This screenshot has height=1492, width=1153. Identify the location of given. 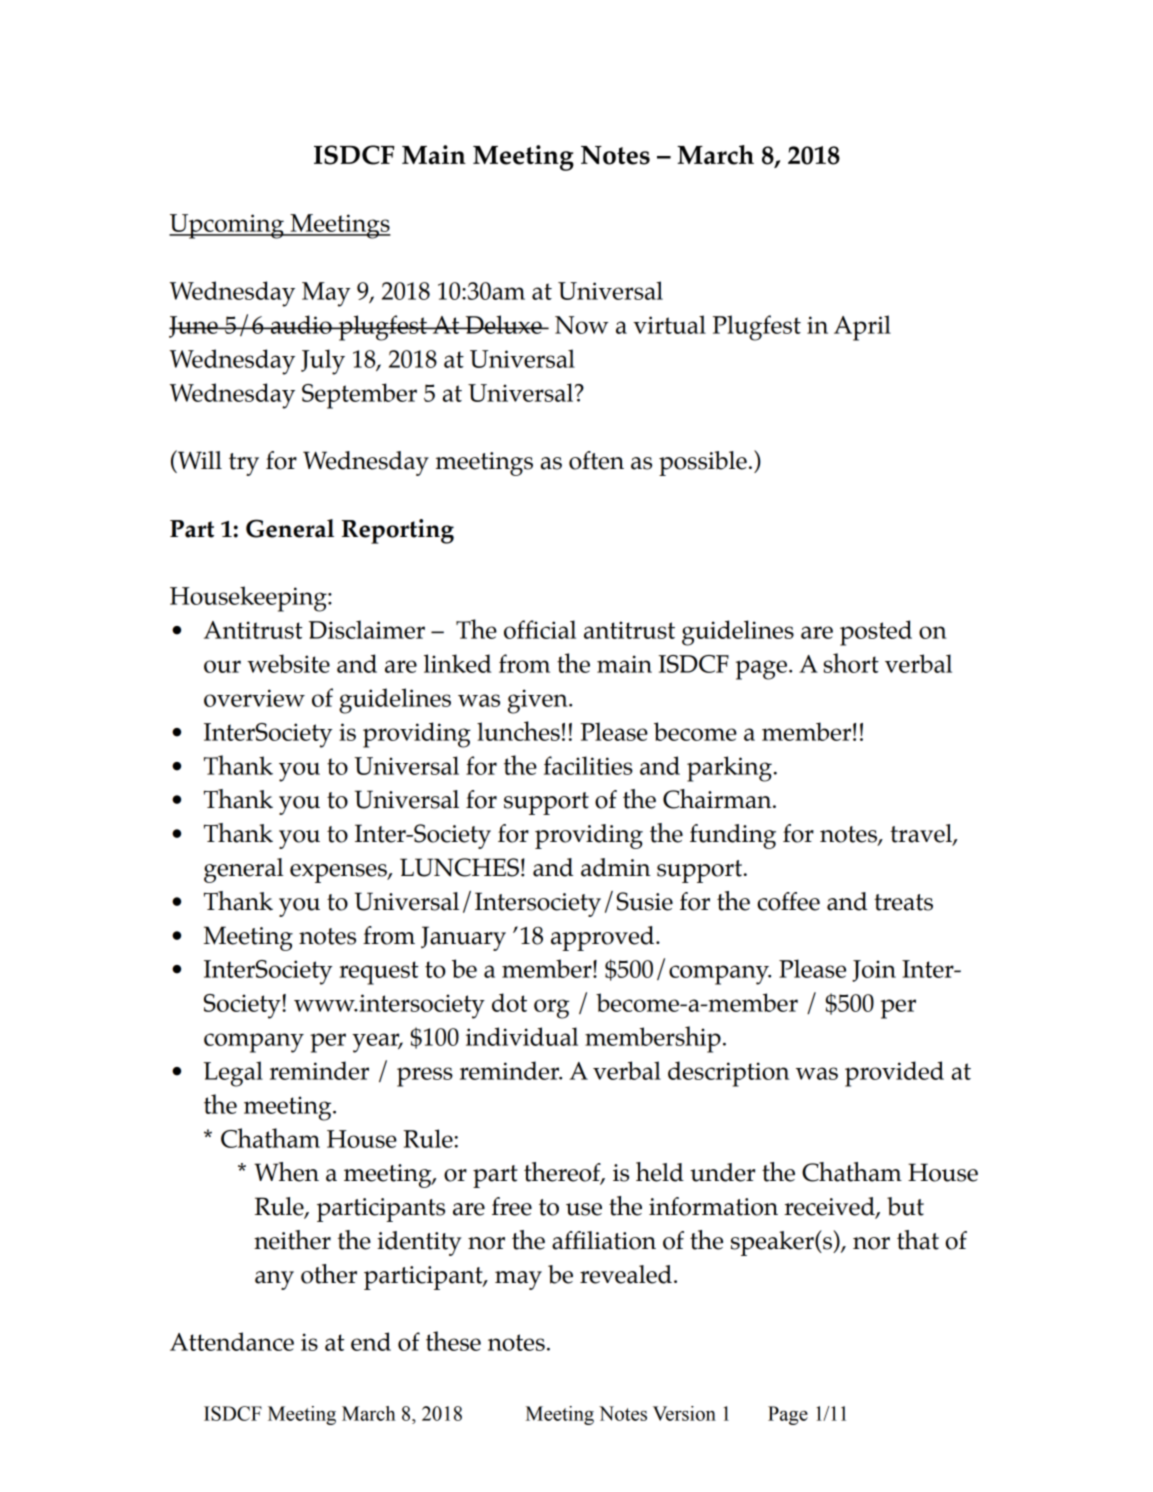
(539, 701).
